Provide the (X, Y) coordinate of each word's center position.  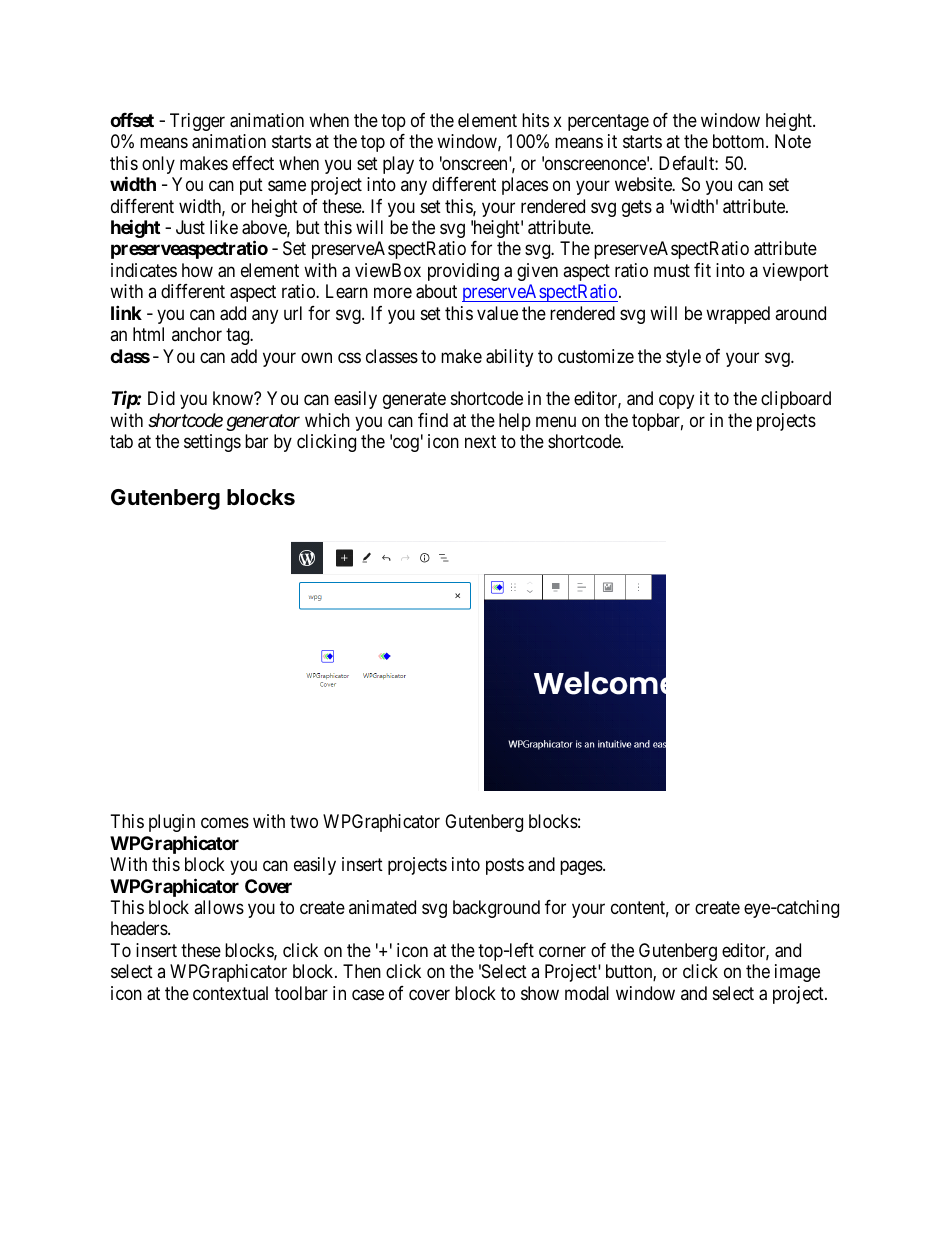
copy (676, 402)
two (304, 821)
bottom (740, 141)
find (433, 420)
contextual (230, 993)
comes (225, 822)
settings (212, 443)
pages (582, 867)
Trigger (197, 122)
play (398, 165)
